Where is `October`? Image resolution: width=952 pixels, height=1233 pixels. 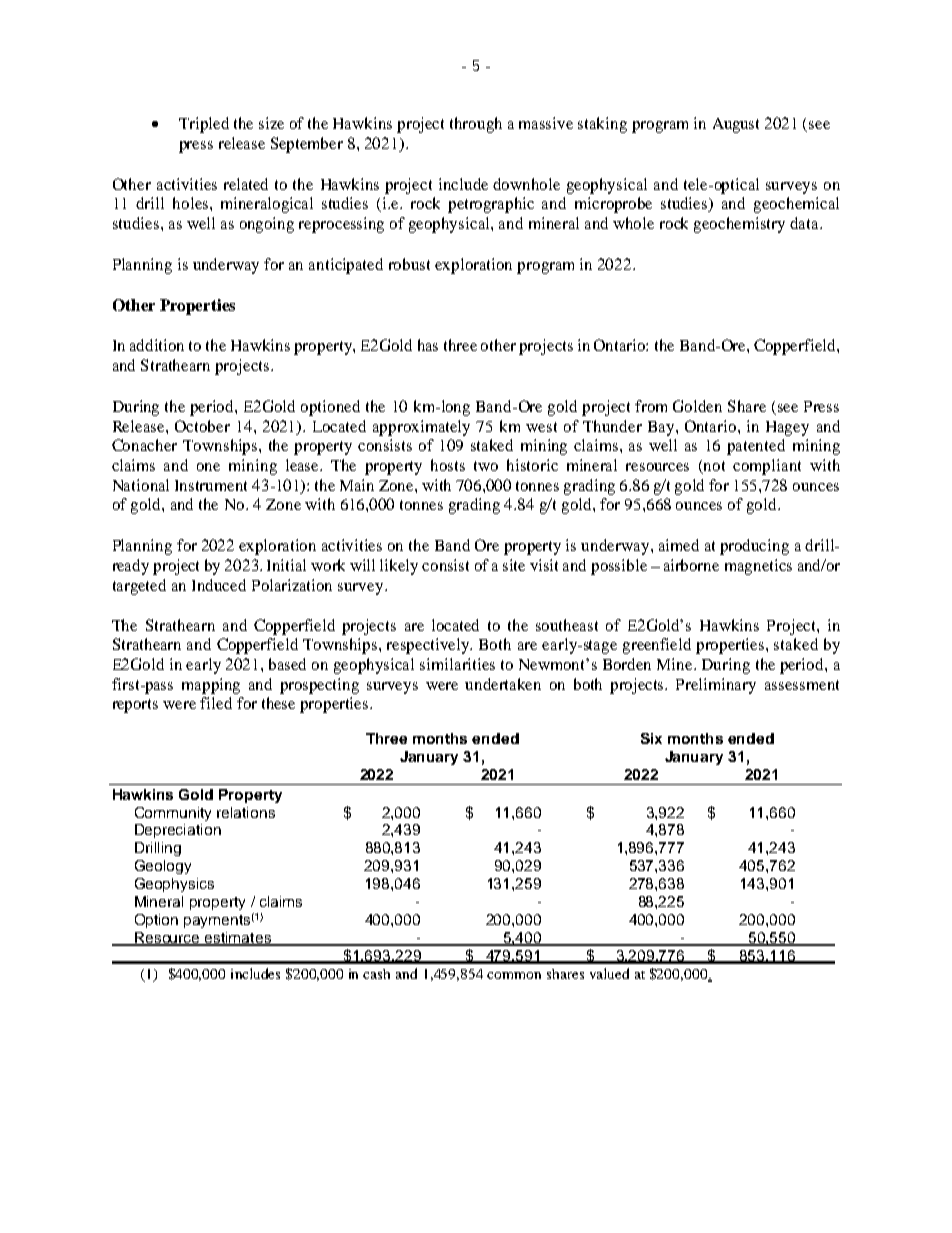 October is located at coordinates (202, 426).
